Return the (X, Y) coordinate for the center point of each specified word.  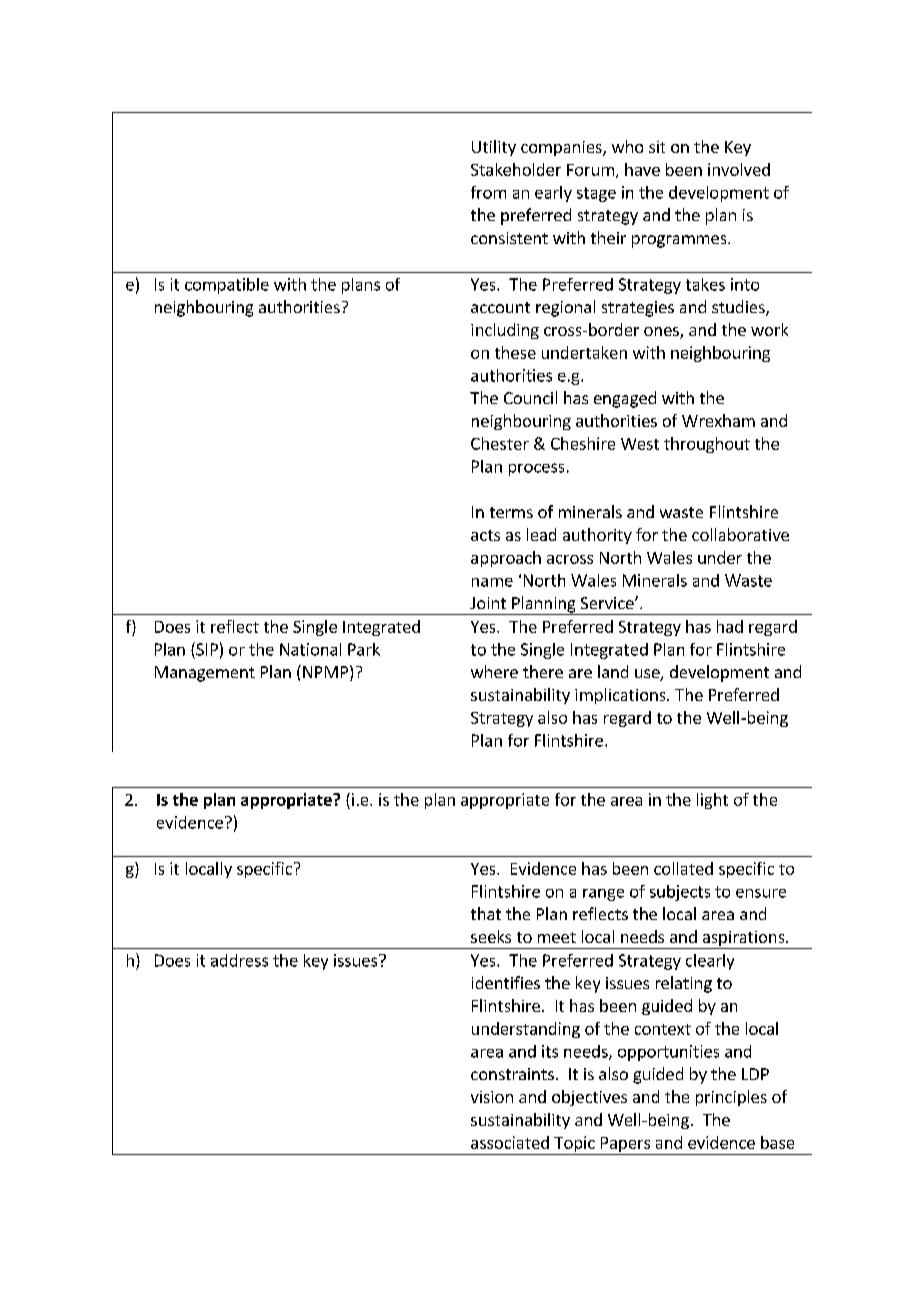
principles (731, 1098)
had (730, 626)
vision (492, 1097)
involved (739, 169)
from (488, 192)
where (494, 671)
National (310, 649)
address (239, 960)
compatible (227, 286)
